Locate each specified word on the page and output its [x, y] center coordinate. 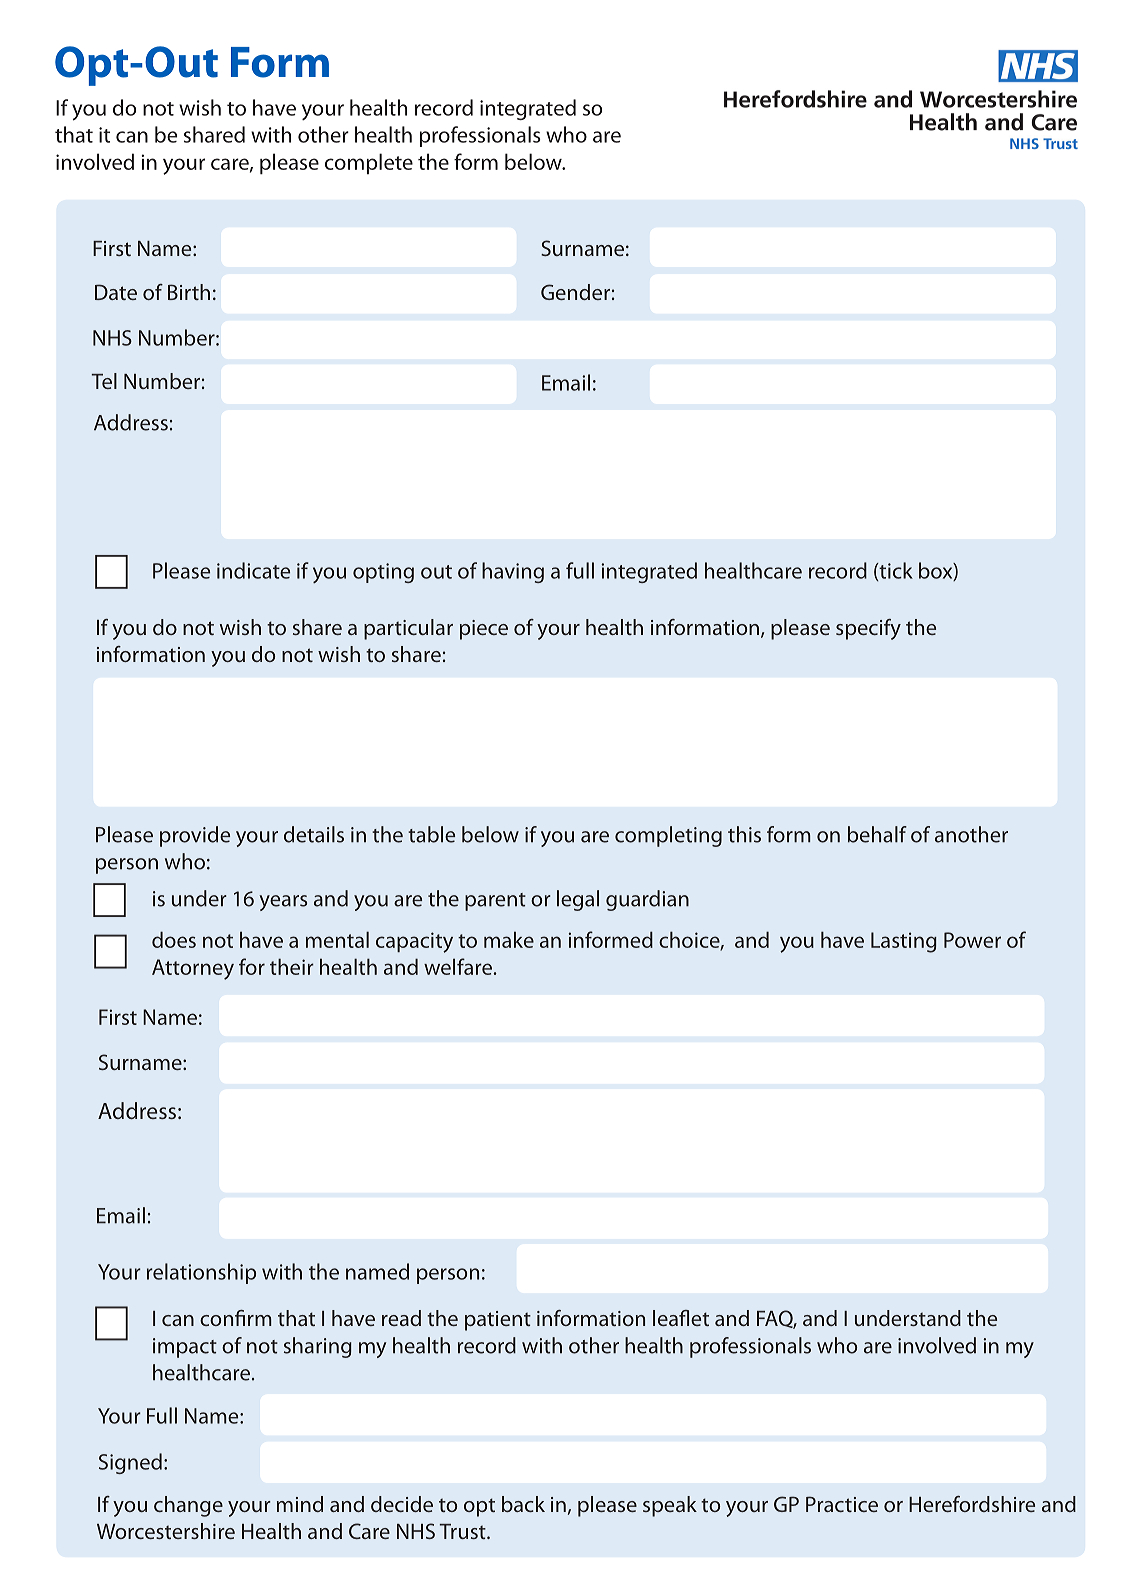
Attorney [193, 969]
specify [868, 629]
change [188, 1506]
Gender [575, 292]
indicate [253, 570]
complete [369, 163]
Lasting [904, 942]
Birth [189, 292]
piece [484, 630]
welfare [458, 966]
